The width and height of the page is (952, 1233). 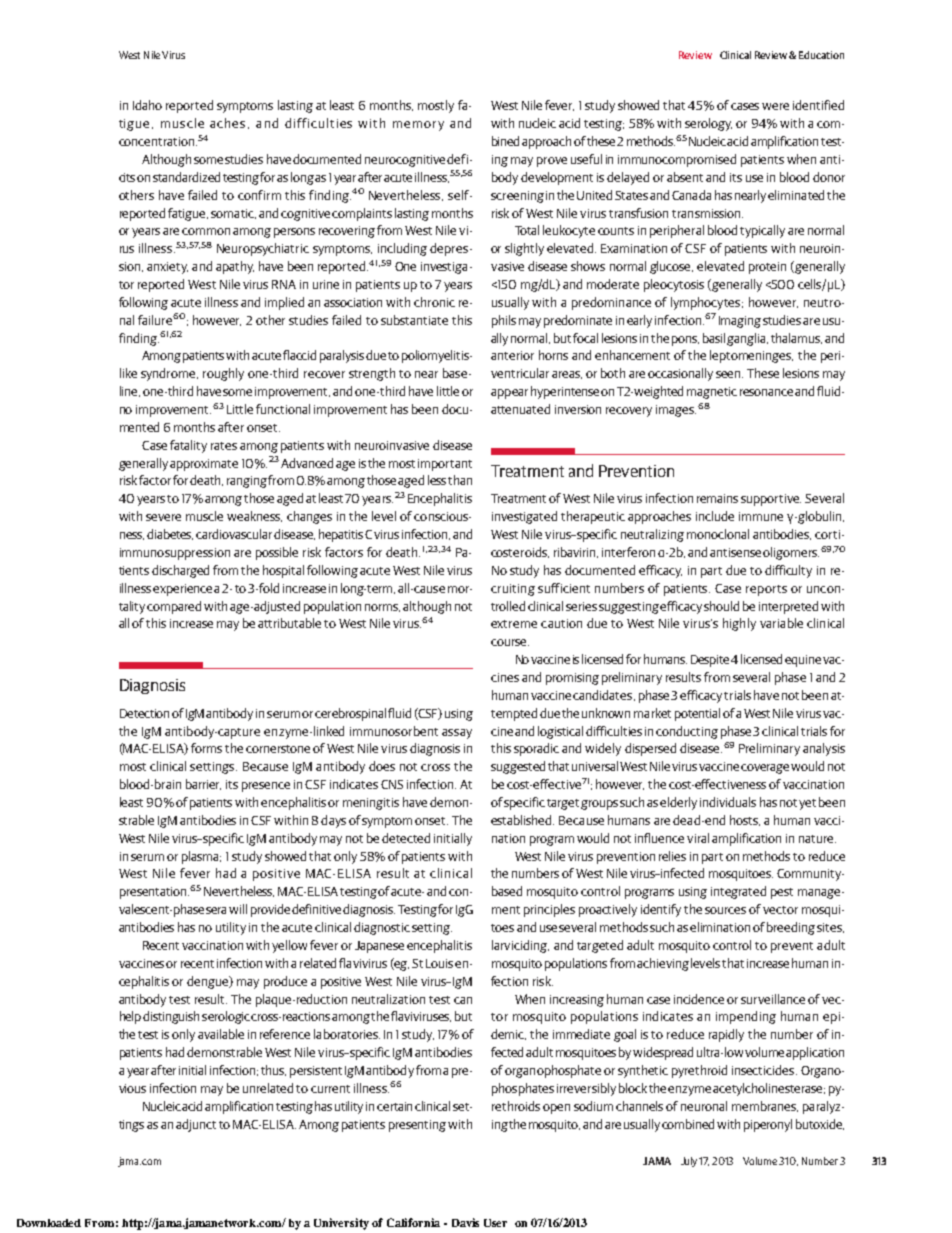 I want to click on Idaho, so click(x=147, y=105).
